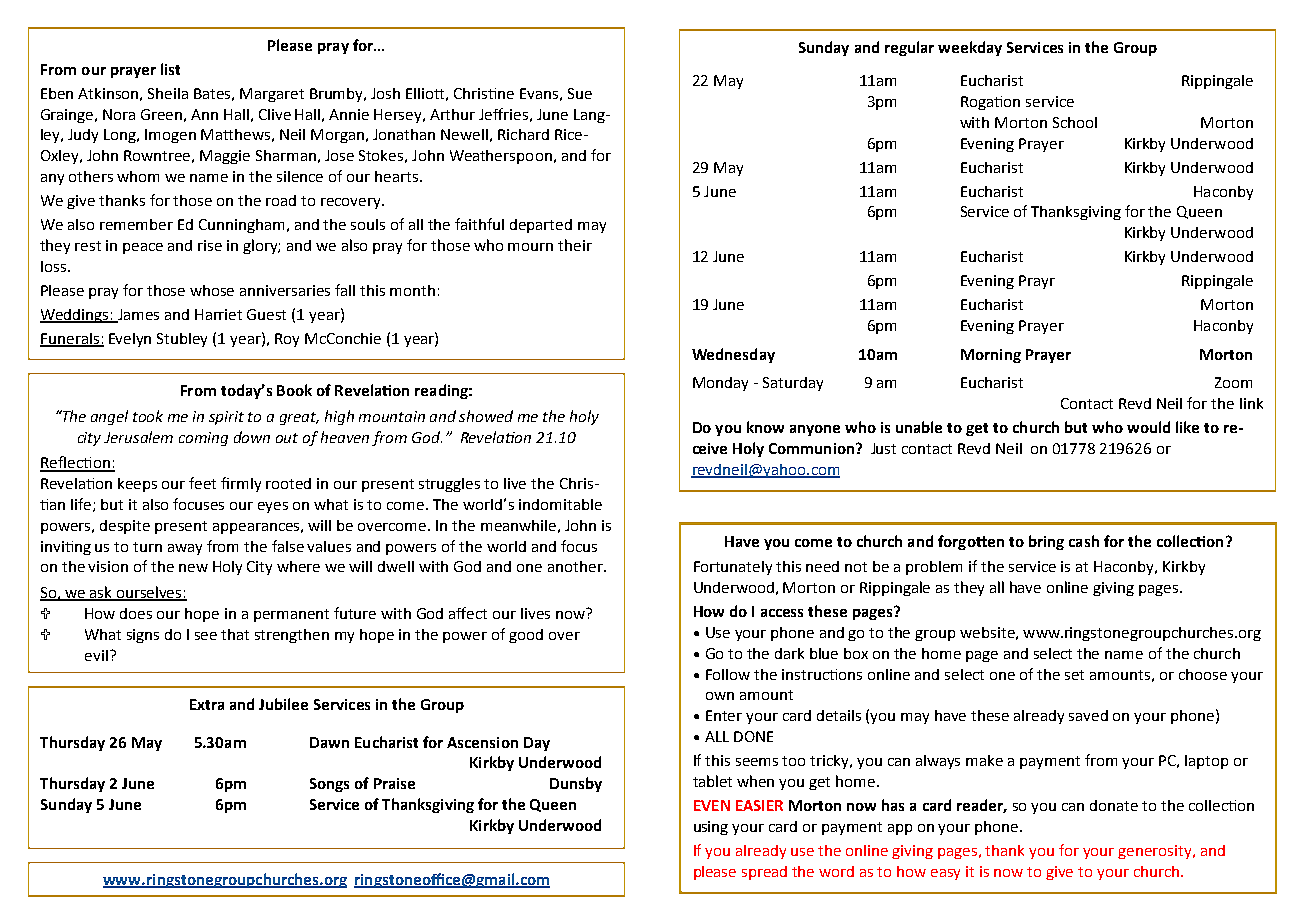  Describe the element at coordinates (765, 427) in the screenshot. I see `know` at that location.
